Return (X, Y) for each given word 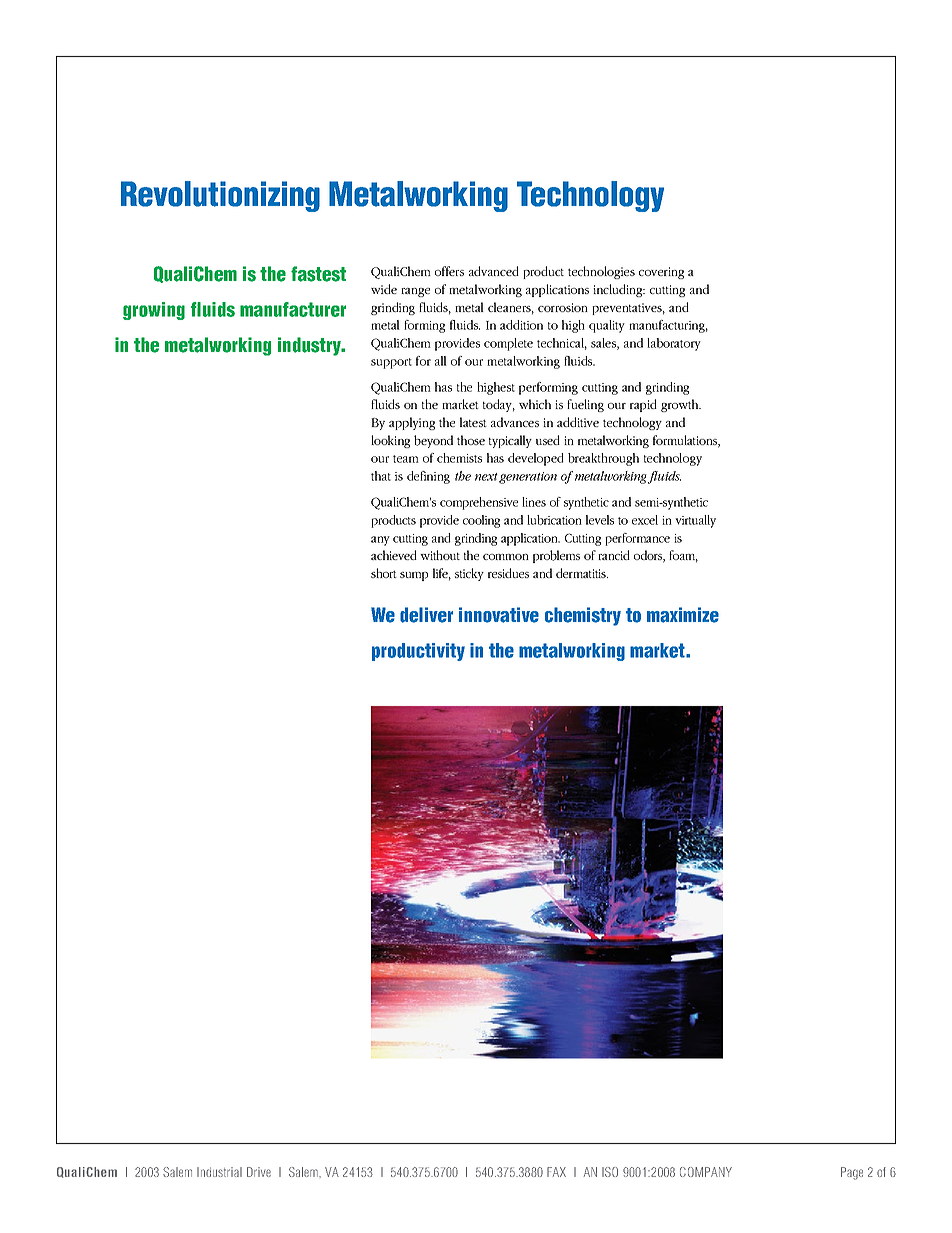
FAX (556, 1172)
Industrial (219, 1172)
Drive (259, 1172)
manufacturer (293, 309)
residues (508, 573)
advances (515, 422)
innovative (499, 615)
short (384, 573)
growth (681, 405)
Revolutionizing (220, 196)
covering (661, 273)
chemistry (583, 616)
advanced (494, 271)
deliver (426, 615)
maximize (683, 615)
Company (706, 1172)
